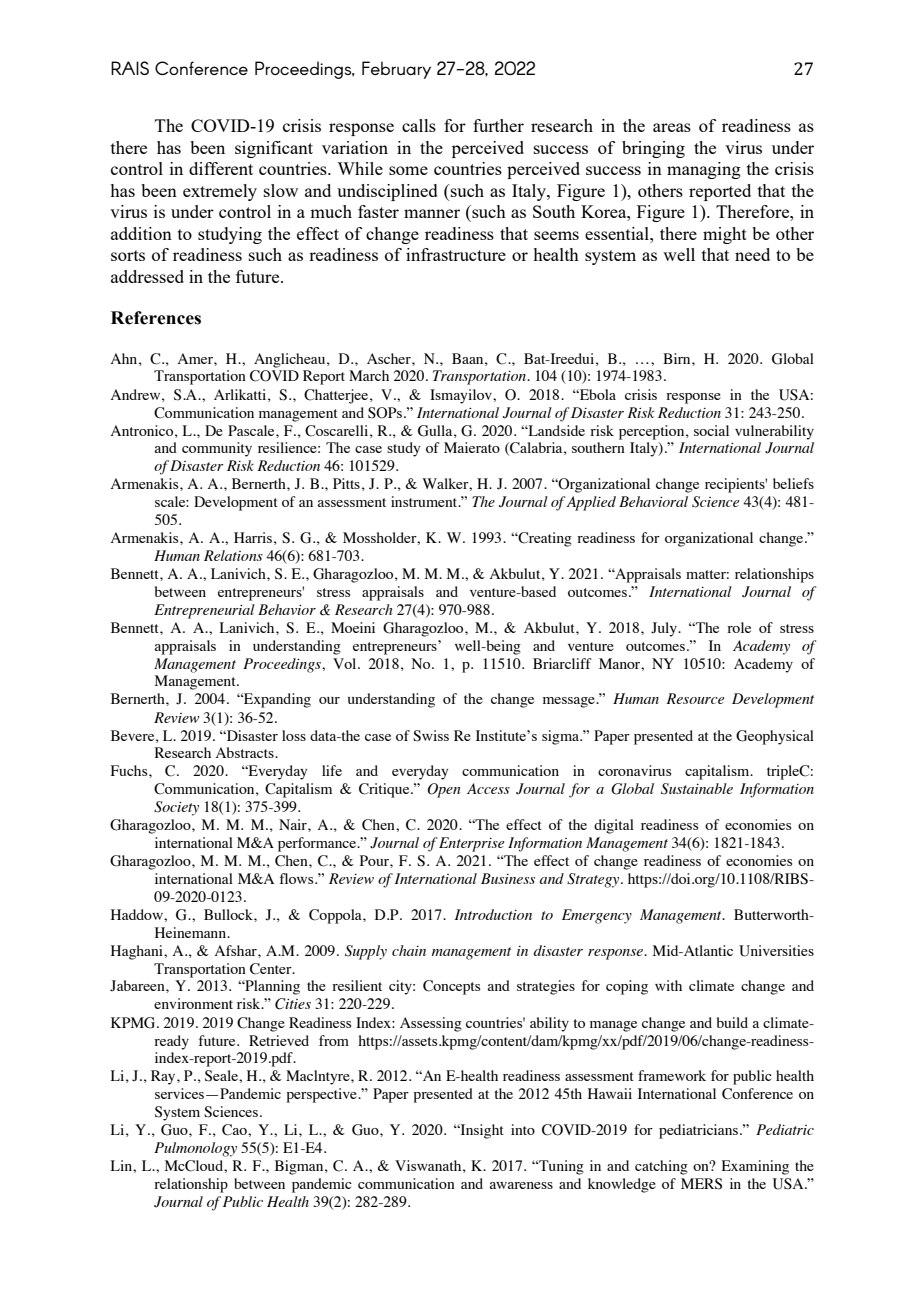 The width and height of the image is (924, 1308). What do you see at coordinates (346, 663) in the image?
I see `Vol` at bounding box center [346, 663].
